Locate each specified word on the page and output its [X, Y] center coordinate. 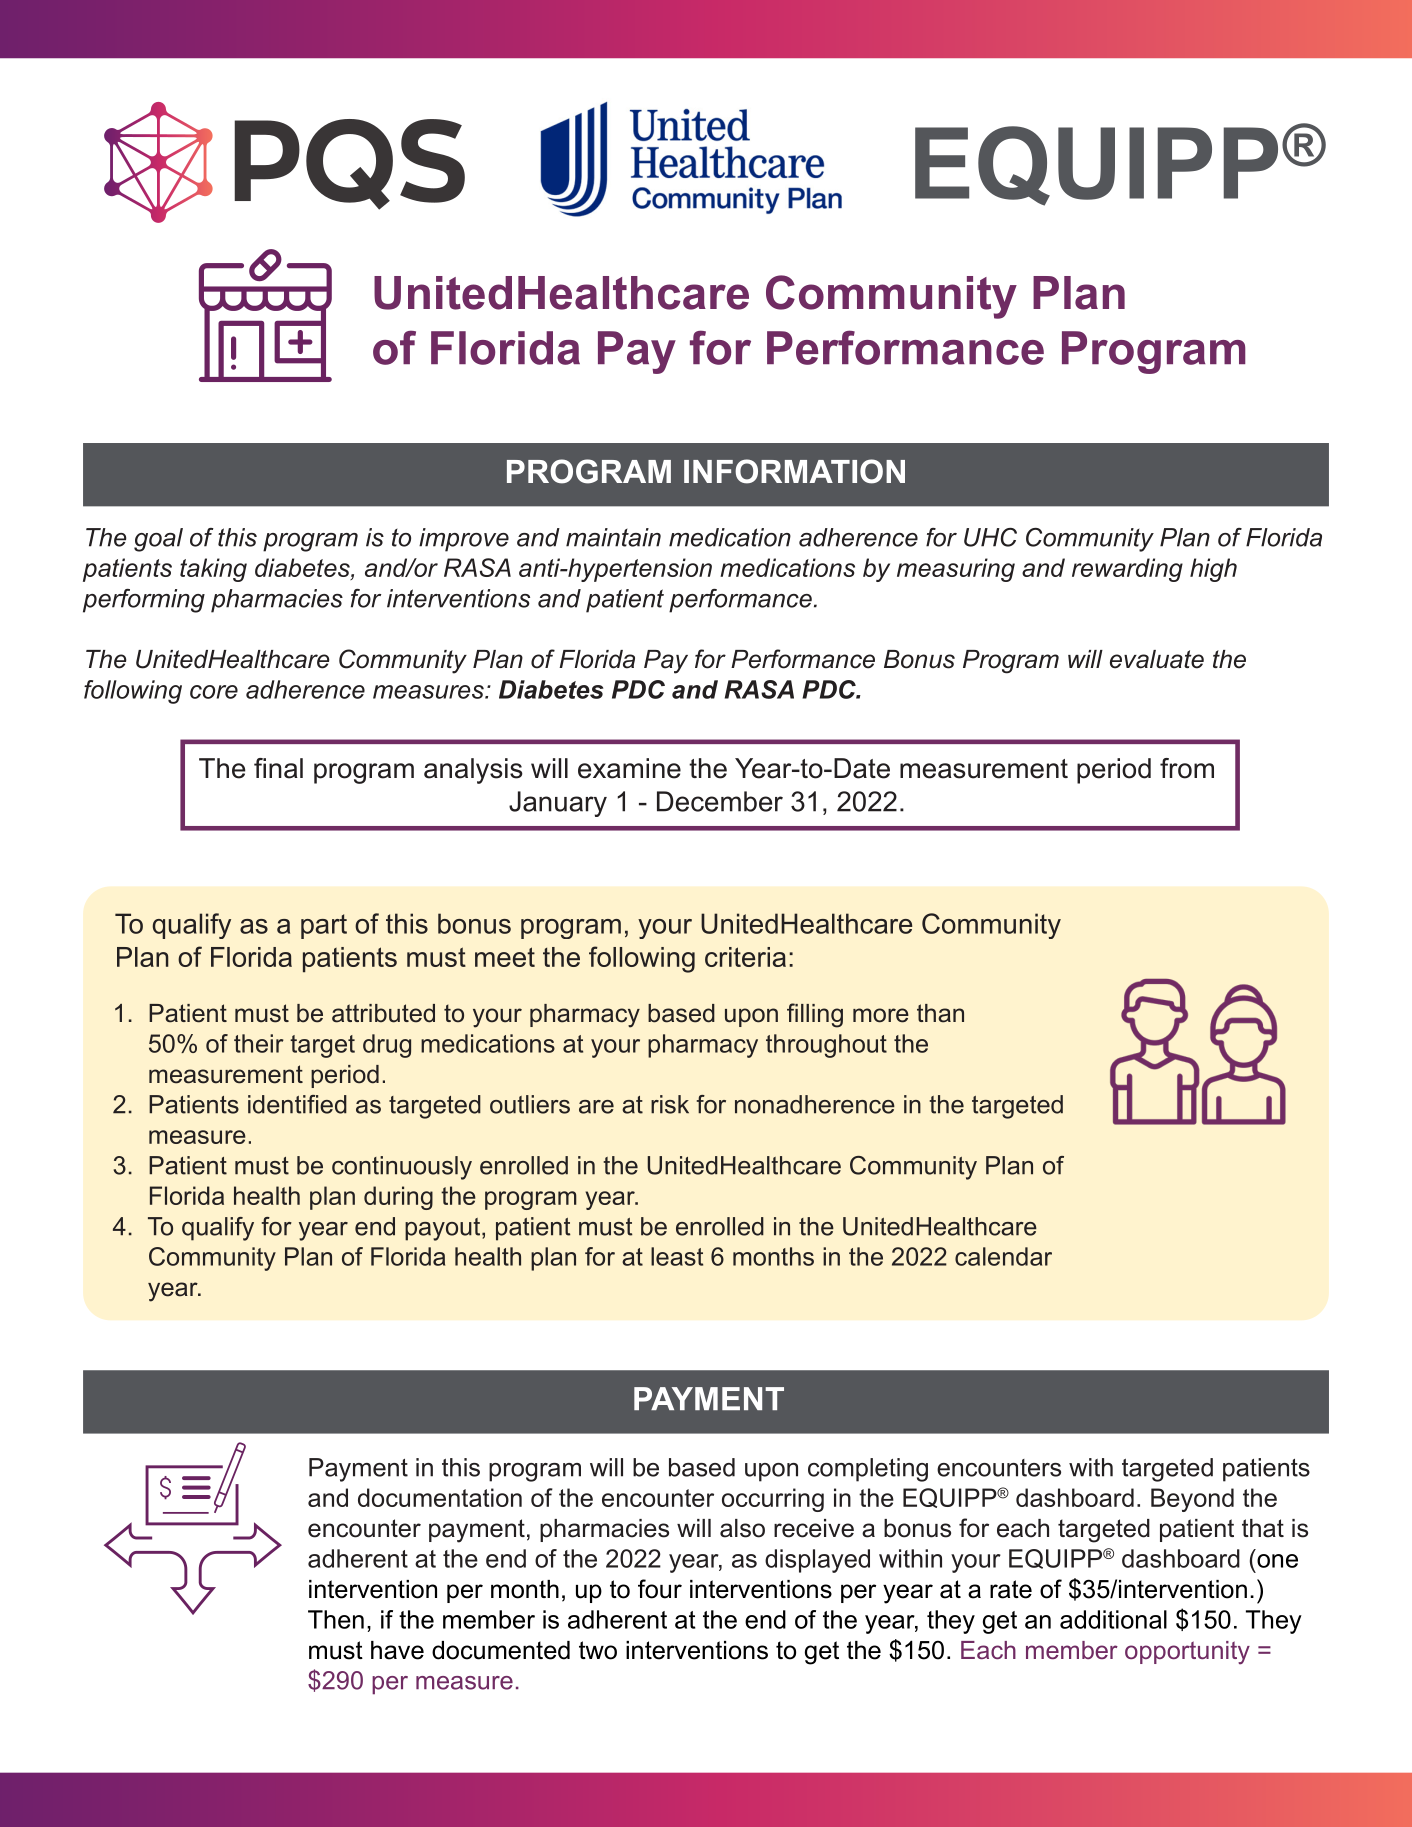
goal [158, 540]
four [660, 1589]
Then [336, 1619]
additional [1113, 1619]
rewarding [1127, 570]
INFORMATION [794, 471]
